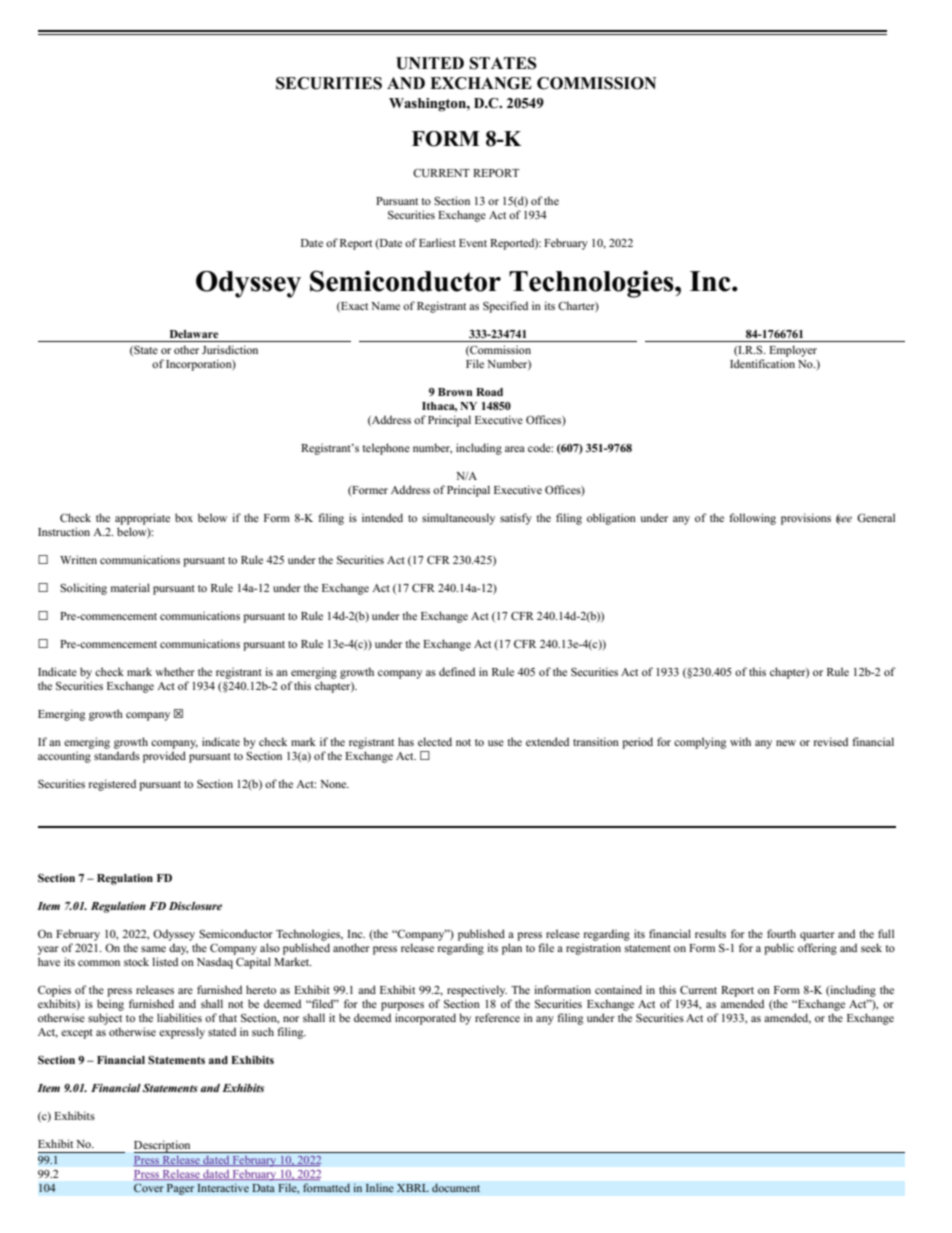  I want to click on Description, so click(163, 1146).
